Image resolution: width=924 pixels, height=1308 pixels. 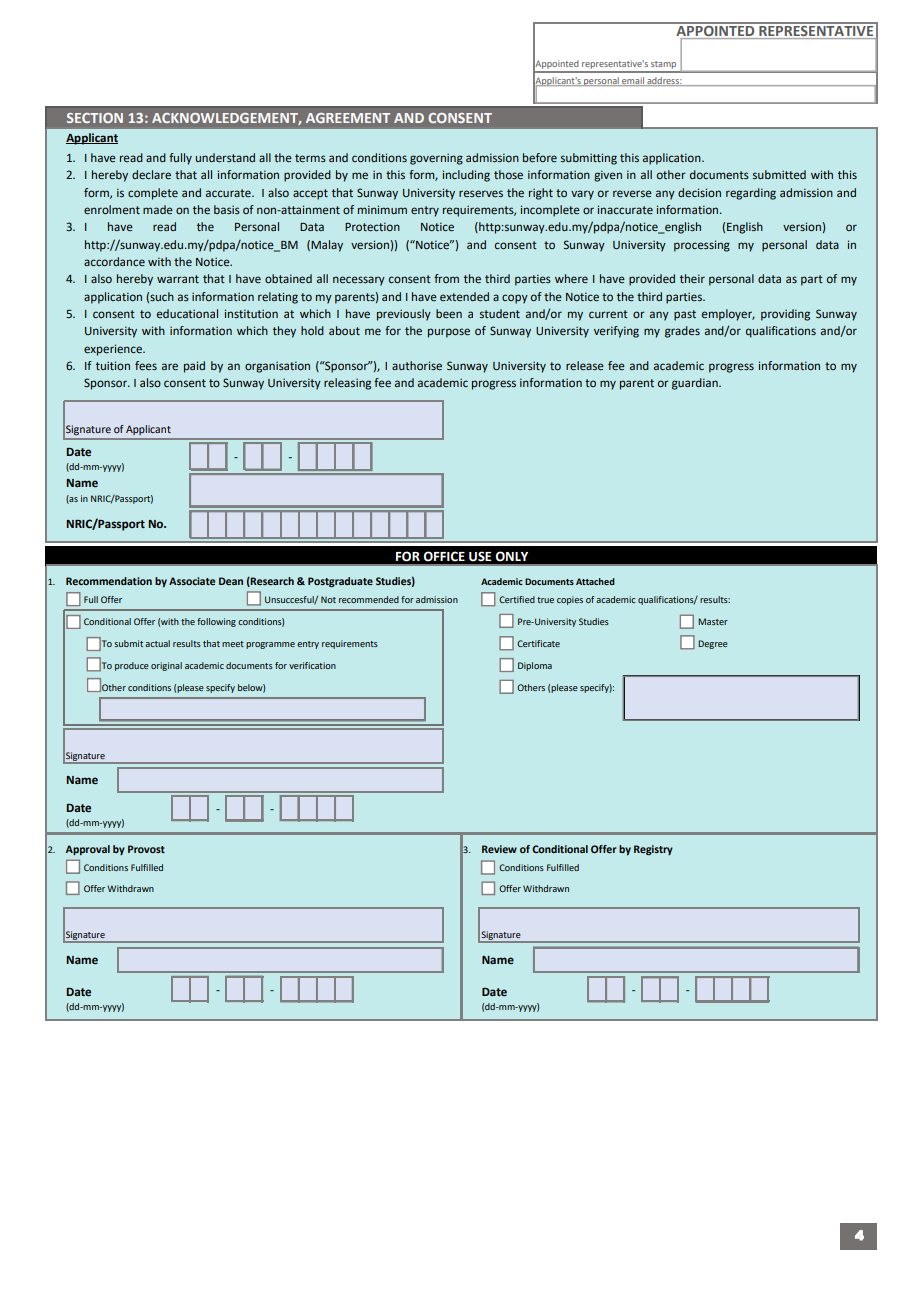 I want to click on guardian, so click(x=696, y=384).
